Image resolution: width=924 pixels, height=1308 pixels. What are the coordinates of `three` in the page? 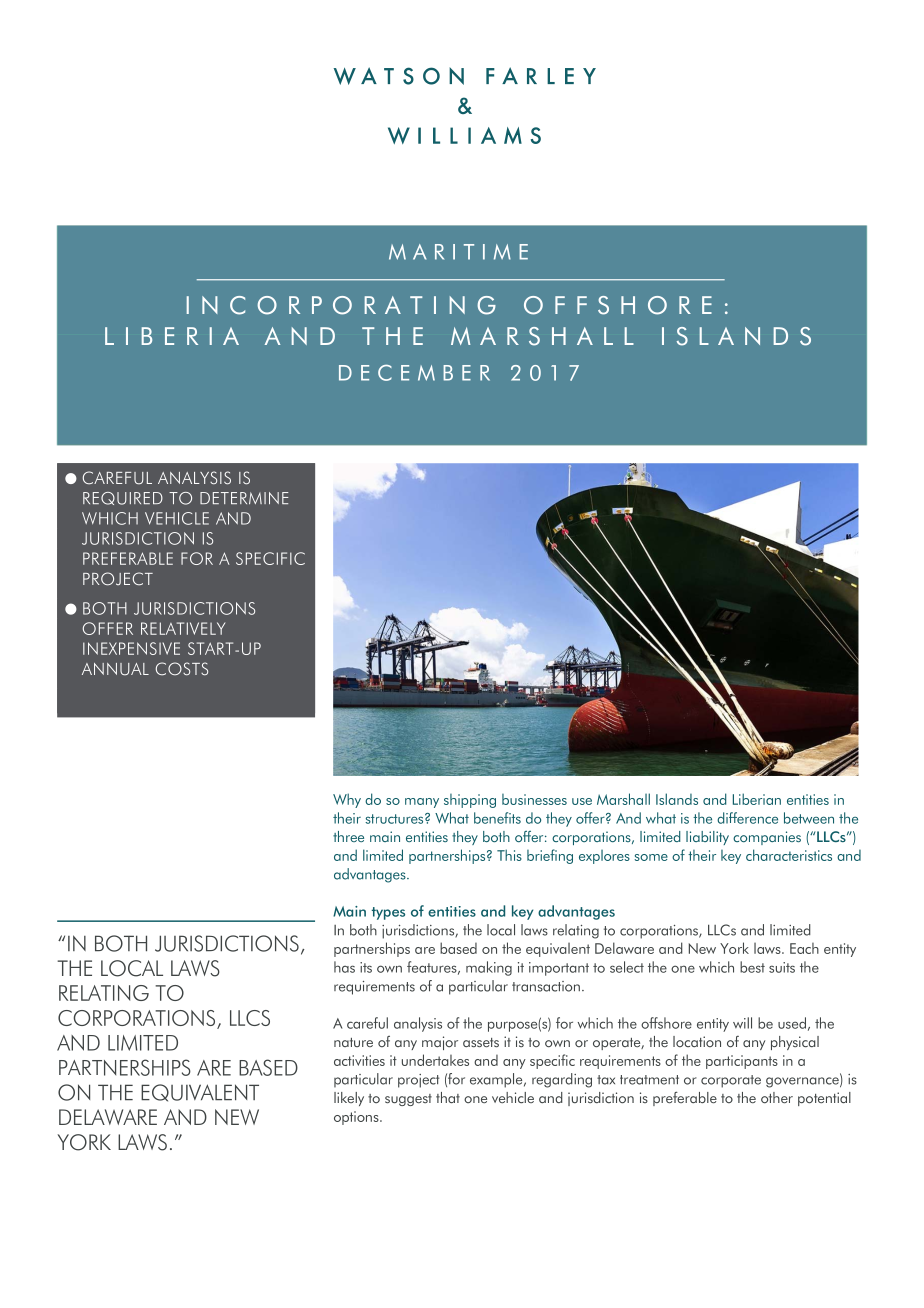 It's located at (348, 836).
